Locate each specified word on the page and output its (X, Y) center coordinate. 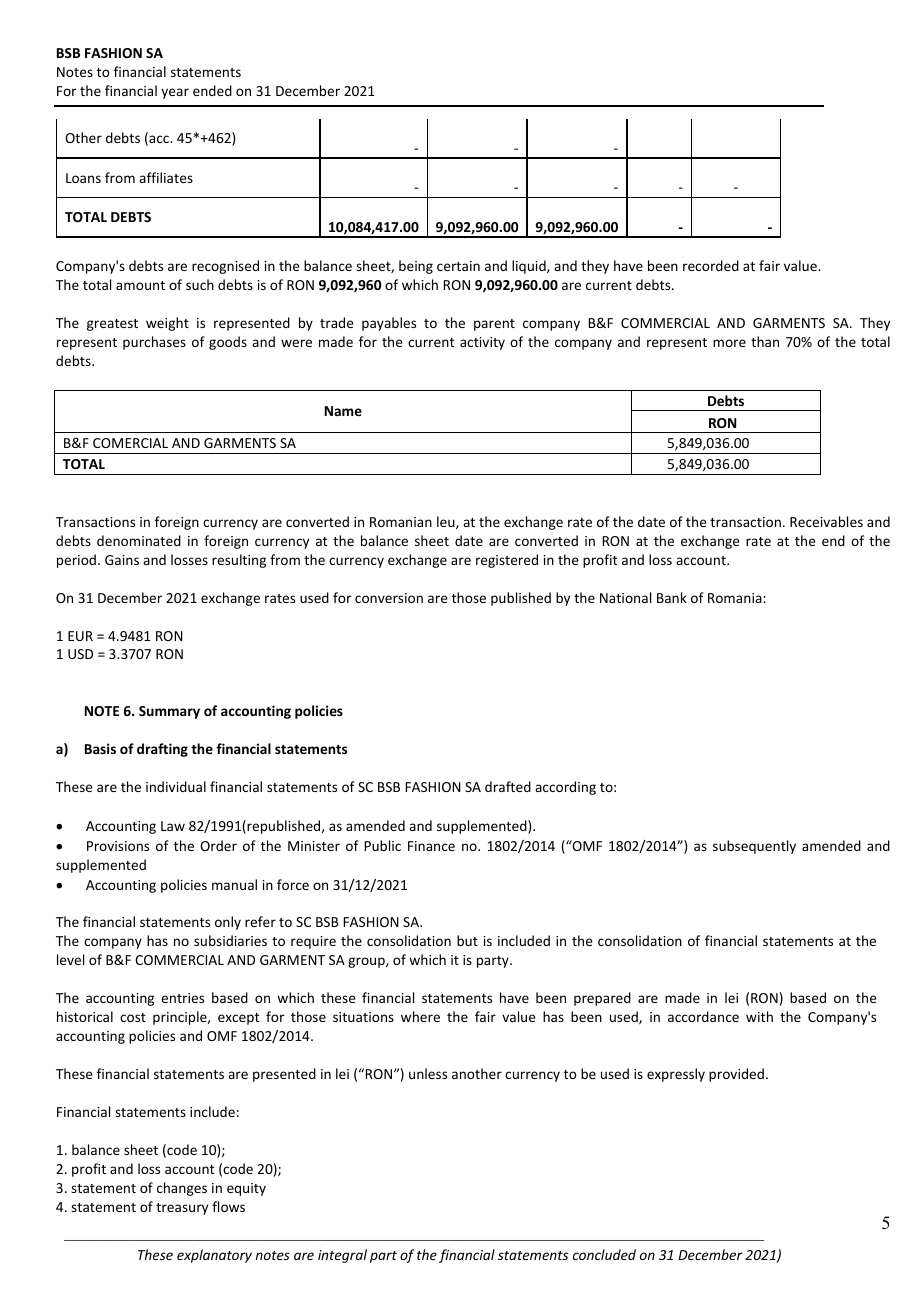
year (175, 93)
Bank (672, 597)
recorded (711, 265)
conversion (389, 598)
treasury (182, 1209)
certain (458, 266)
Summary (169, 712)
